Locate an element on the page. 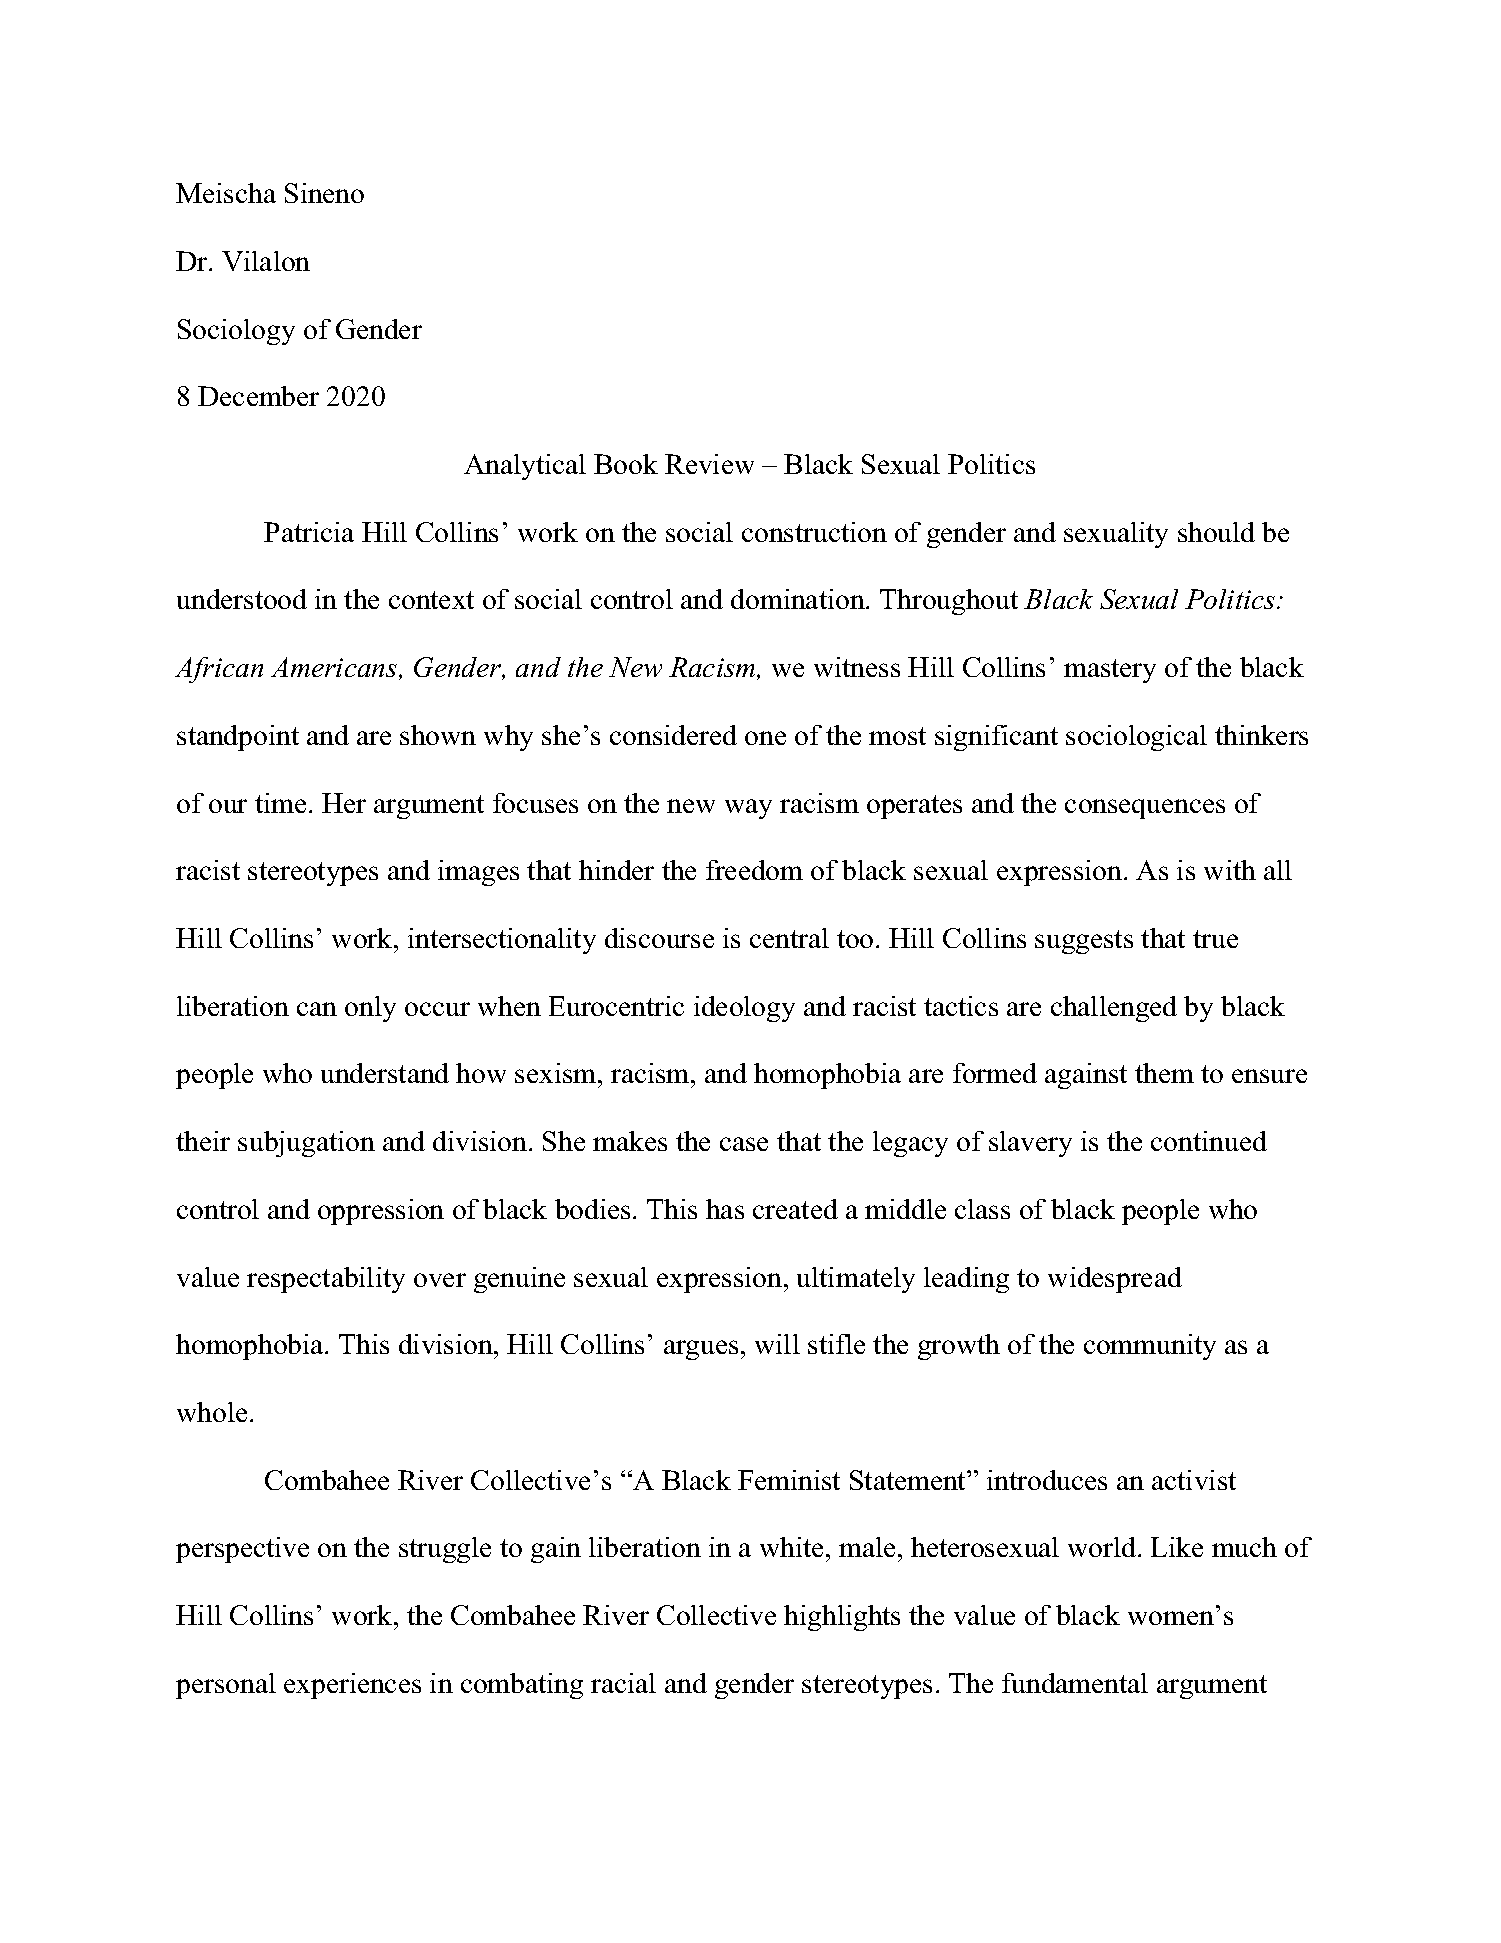 Image resolution: width=1501 pixels, height=1943 pixels. should is located at coordinates (1216, 532).
